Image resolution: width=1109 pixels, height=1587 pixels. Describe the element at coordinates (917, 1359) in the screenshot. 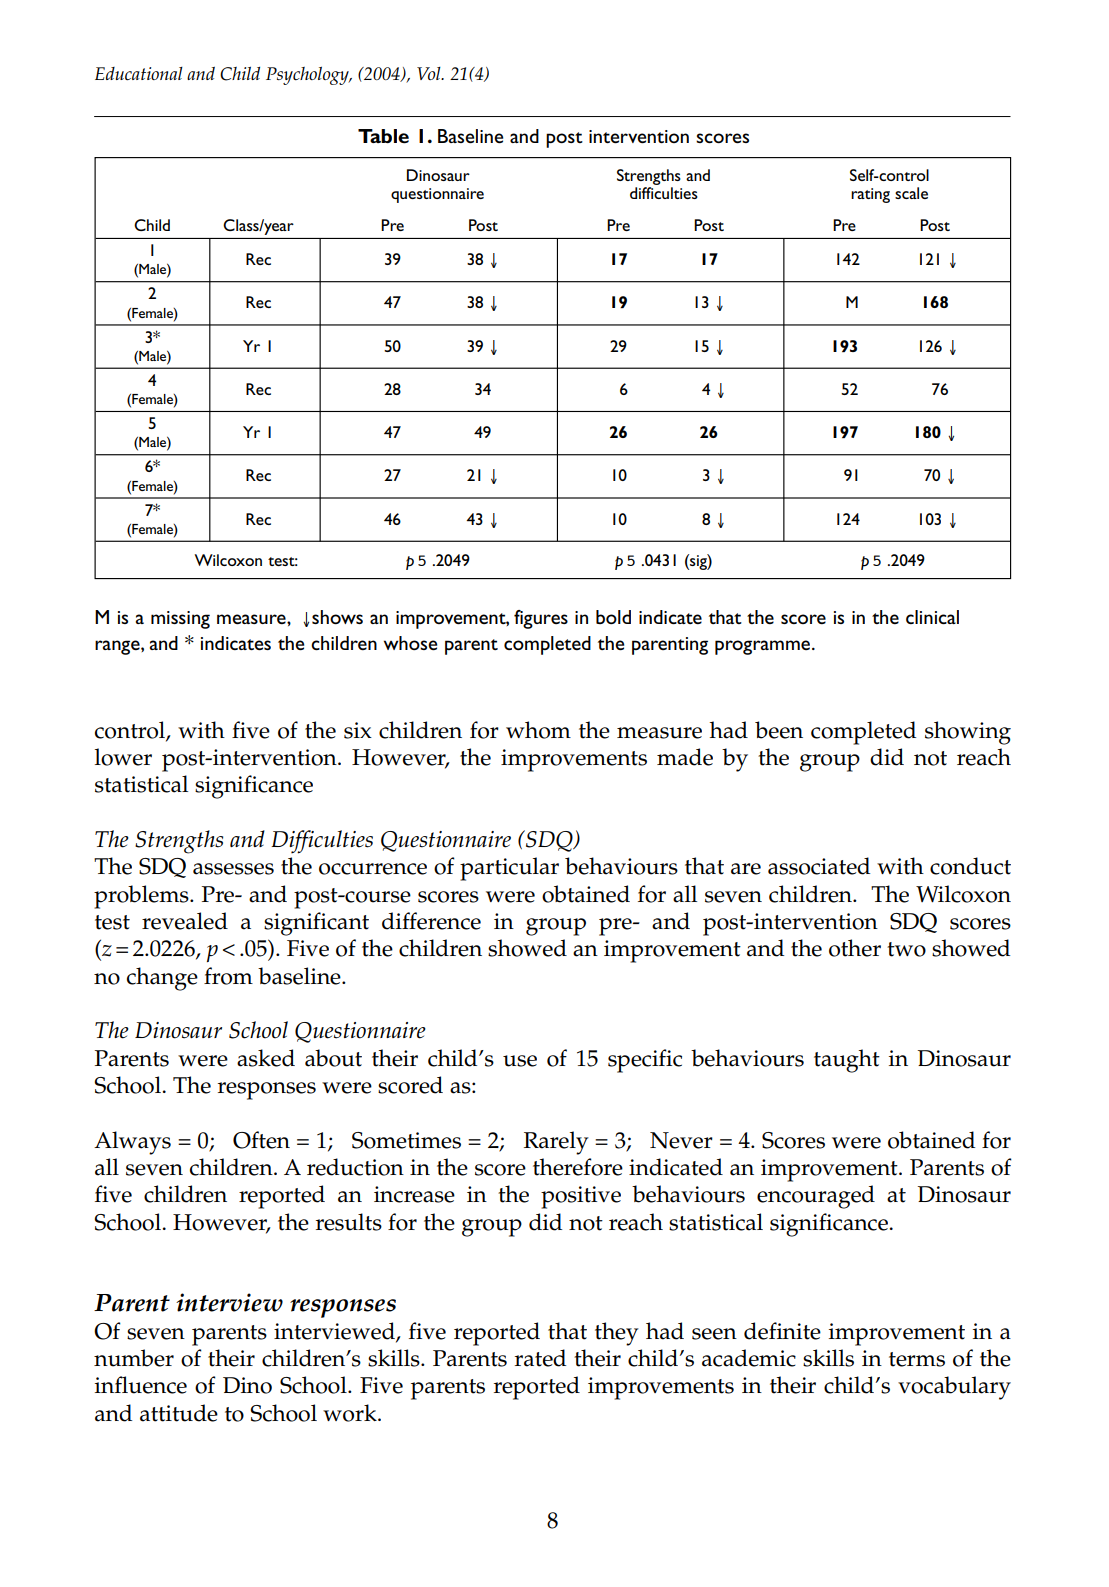

I see `terms` at that location.
